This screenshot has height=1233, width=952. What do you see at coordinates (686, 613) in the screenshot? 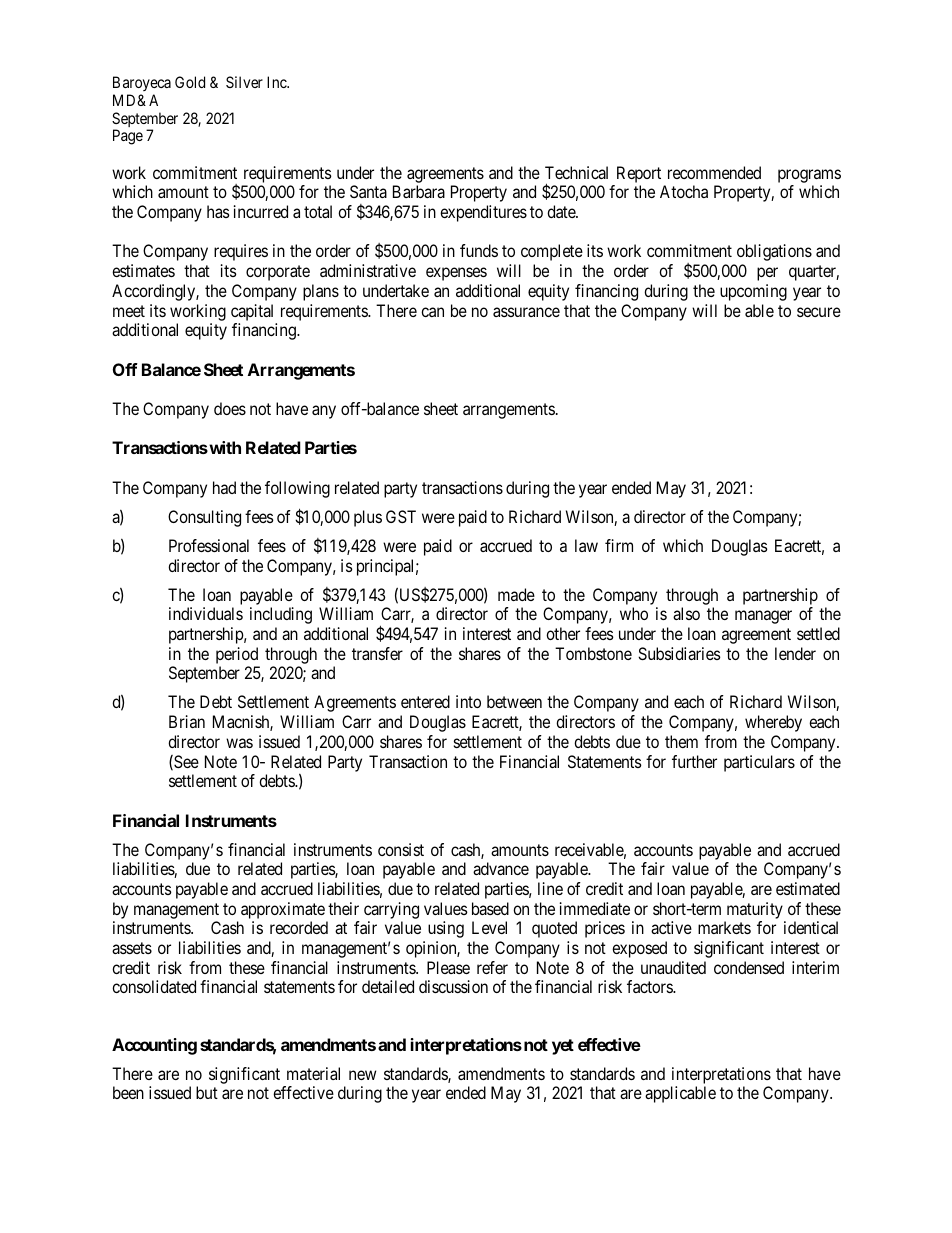
I see `also` at bounding box center [686, 613].
